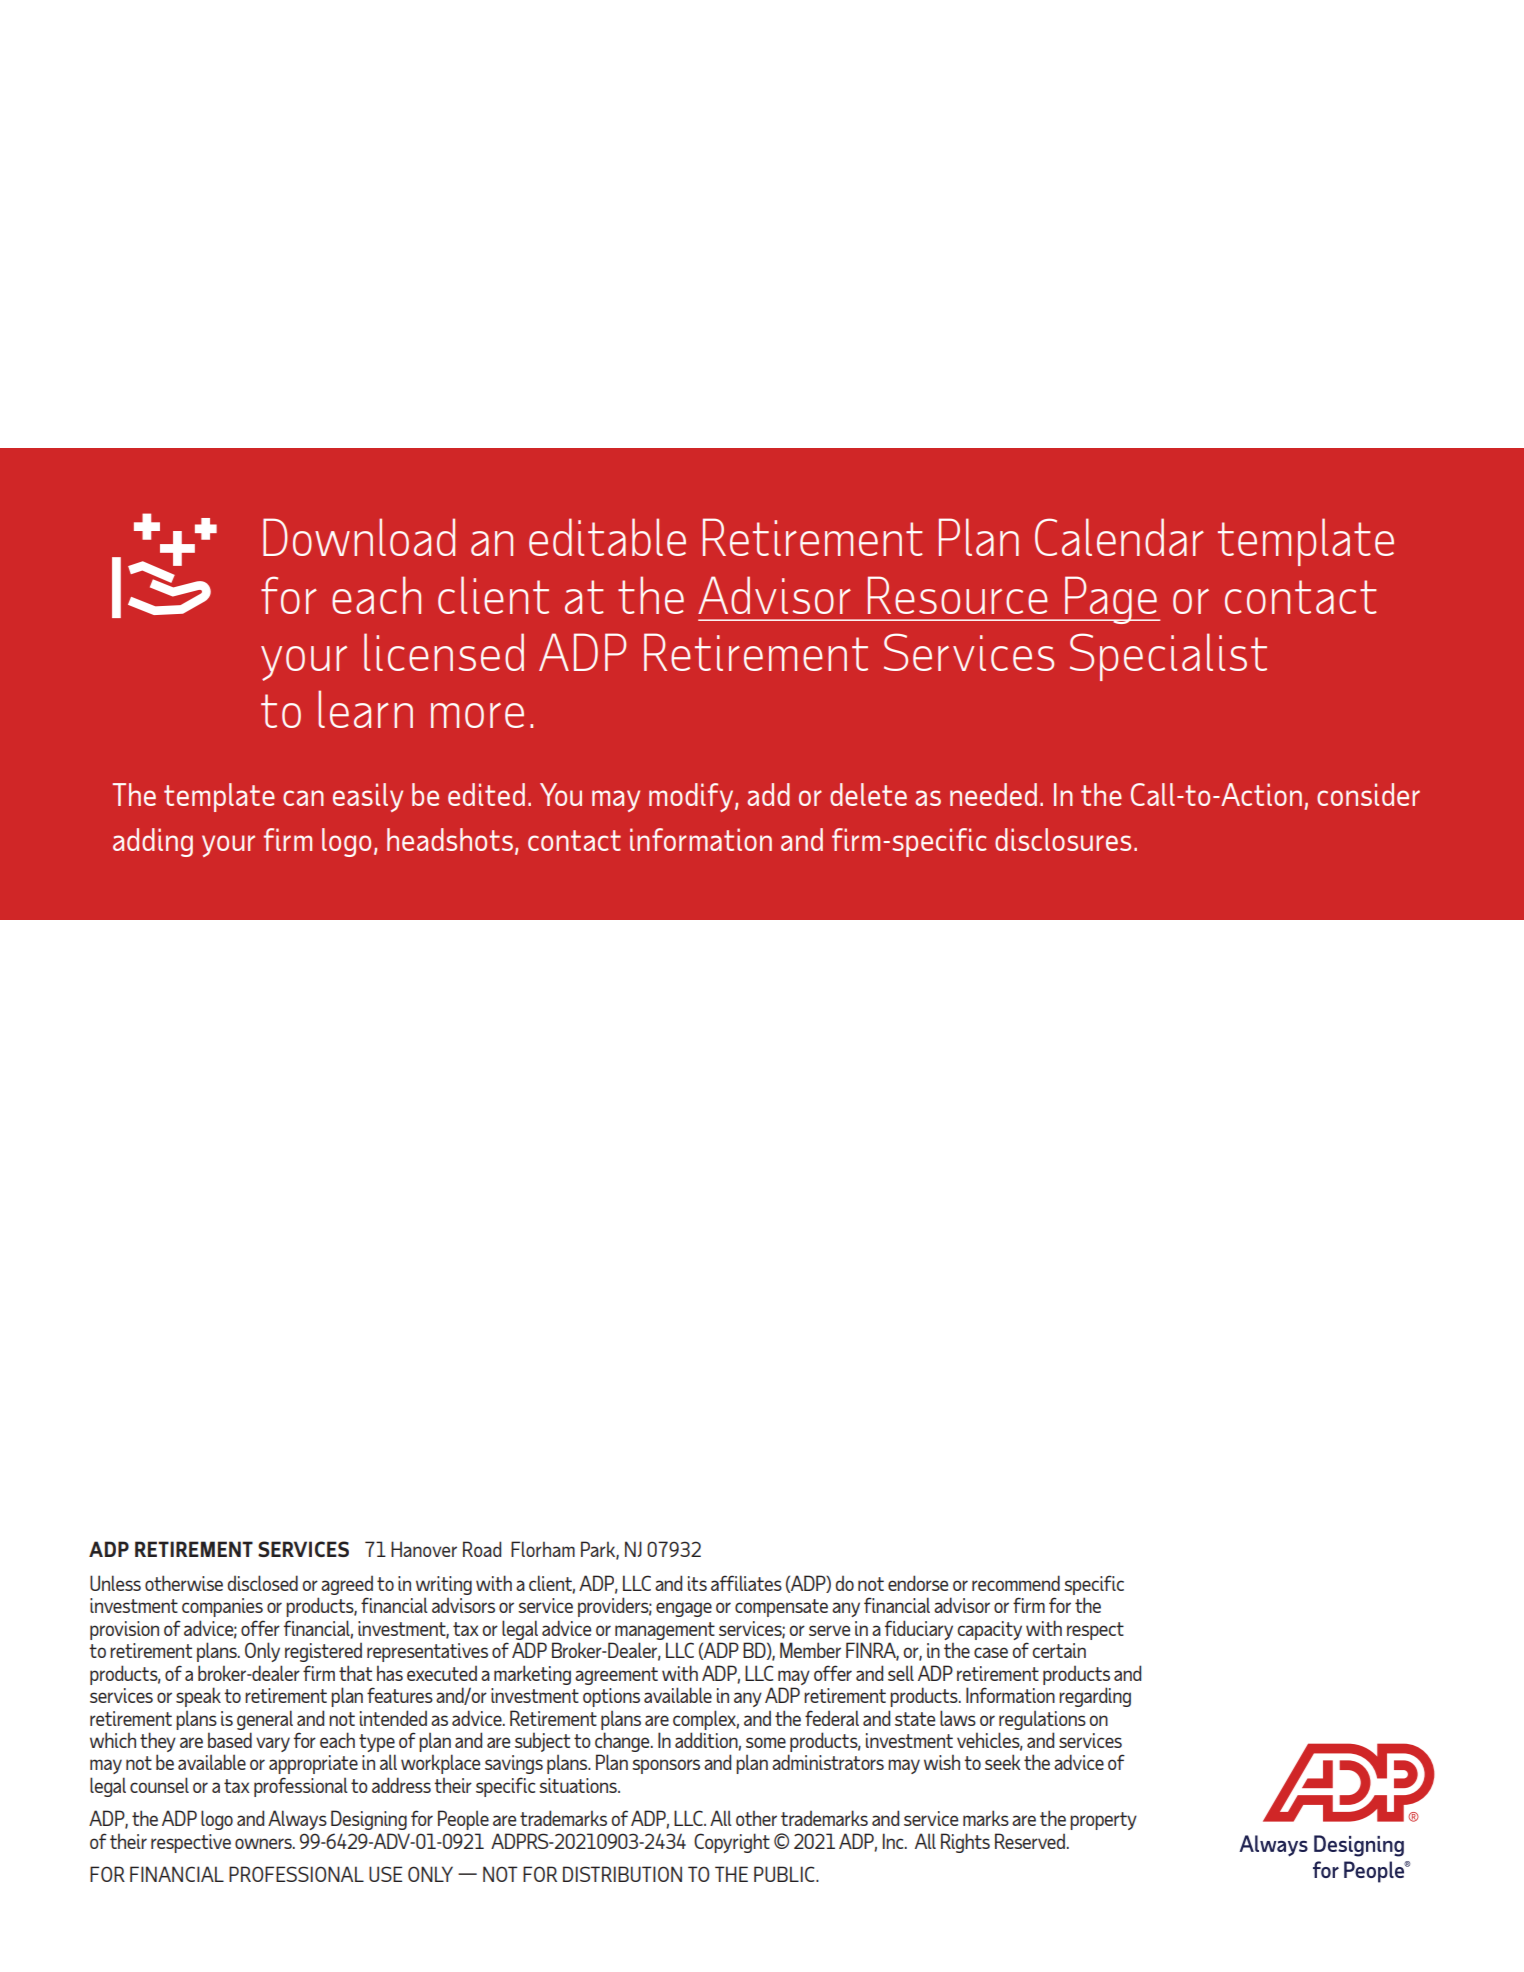 This screenshot has height=1972, width=1524. What do you see at coordinates (1063, 839) in the screenshot?
I see `disclosures` at bounding box center [1063, 839].
